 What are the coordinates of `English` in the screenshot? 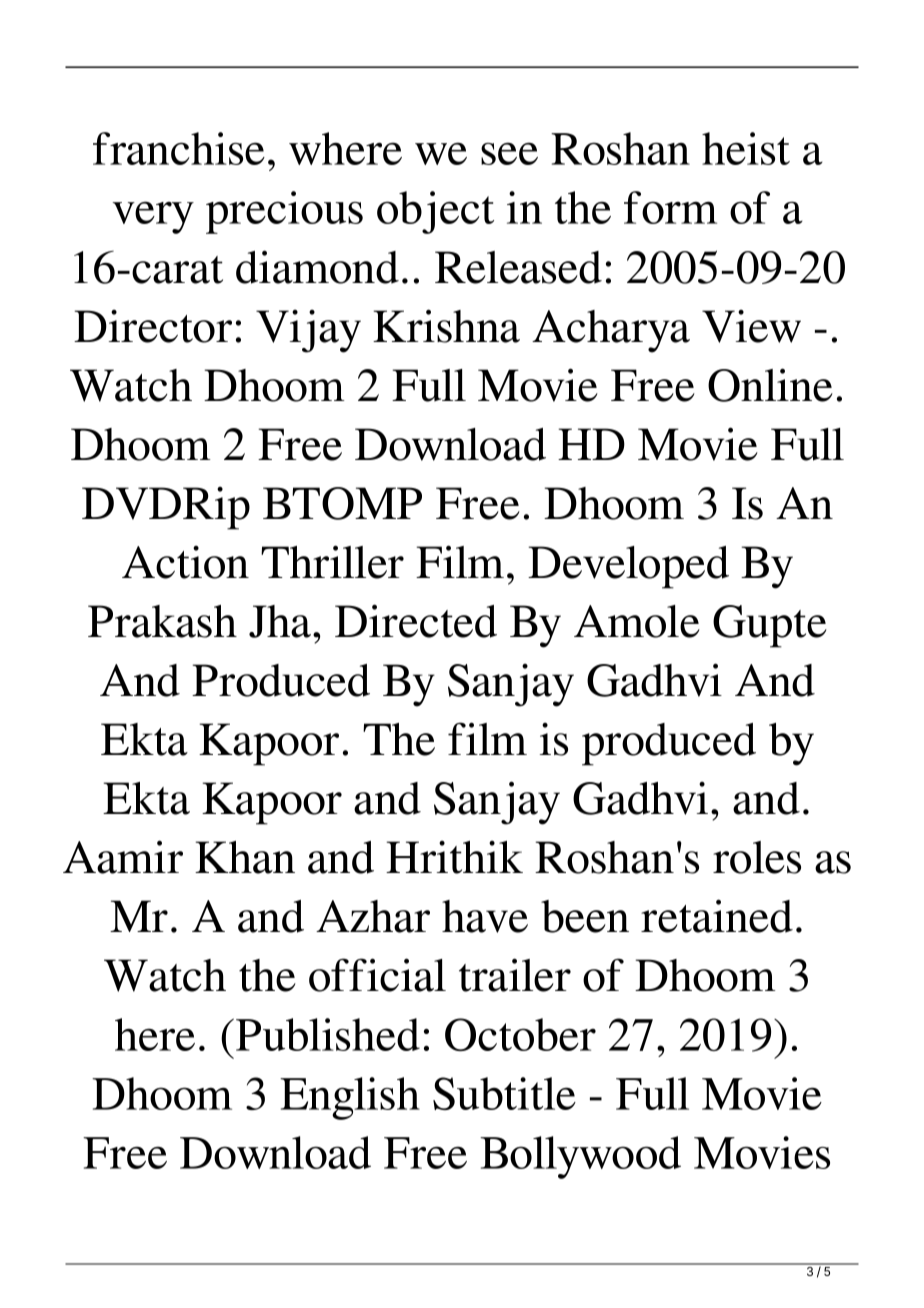 It's located at (350, 1098).
